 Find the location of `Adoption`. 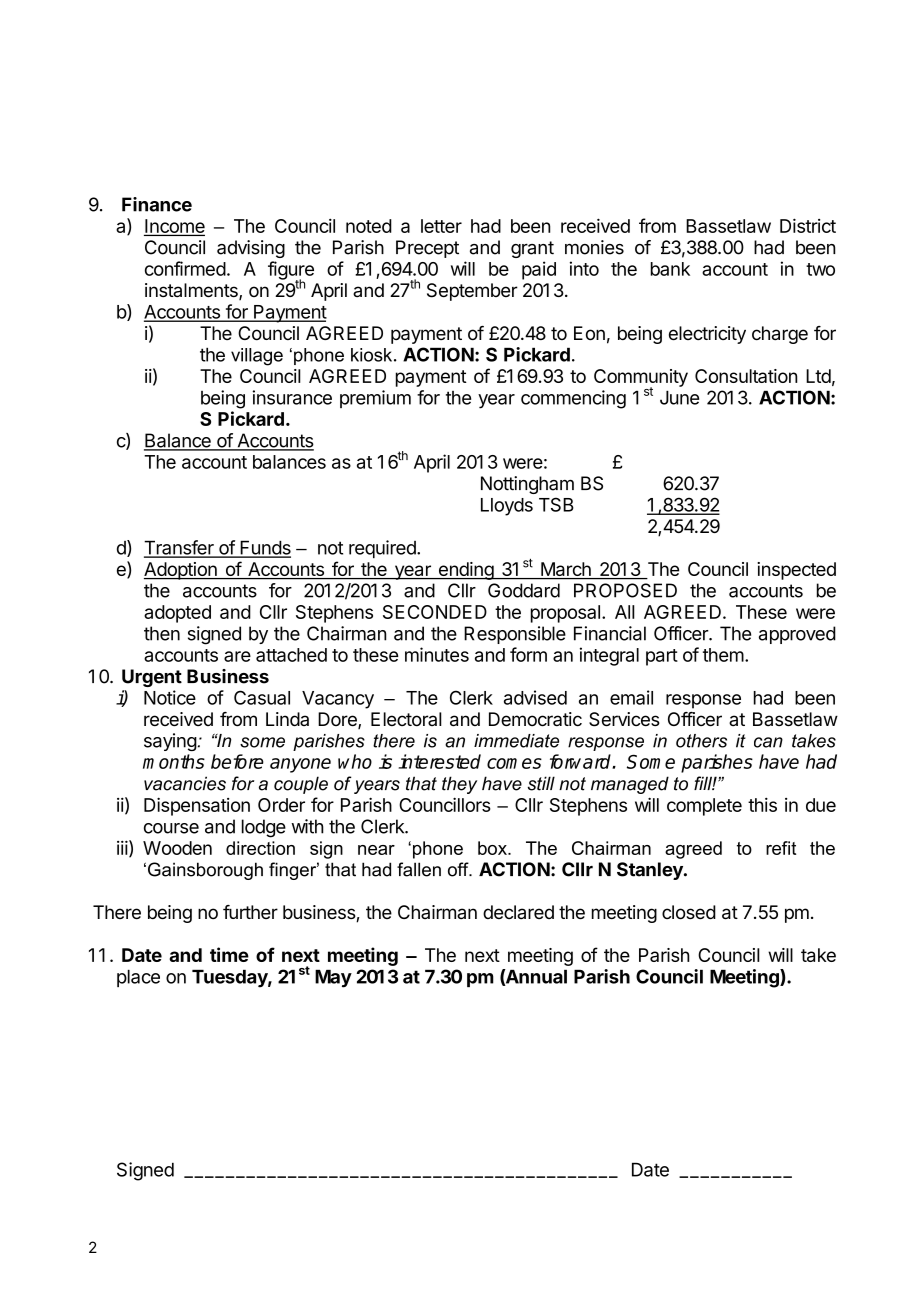

Adoption is located at coordinates (181, 571).
